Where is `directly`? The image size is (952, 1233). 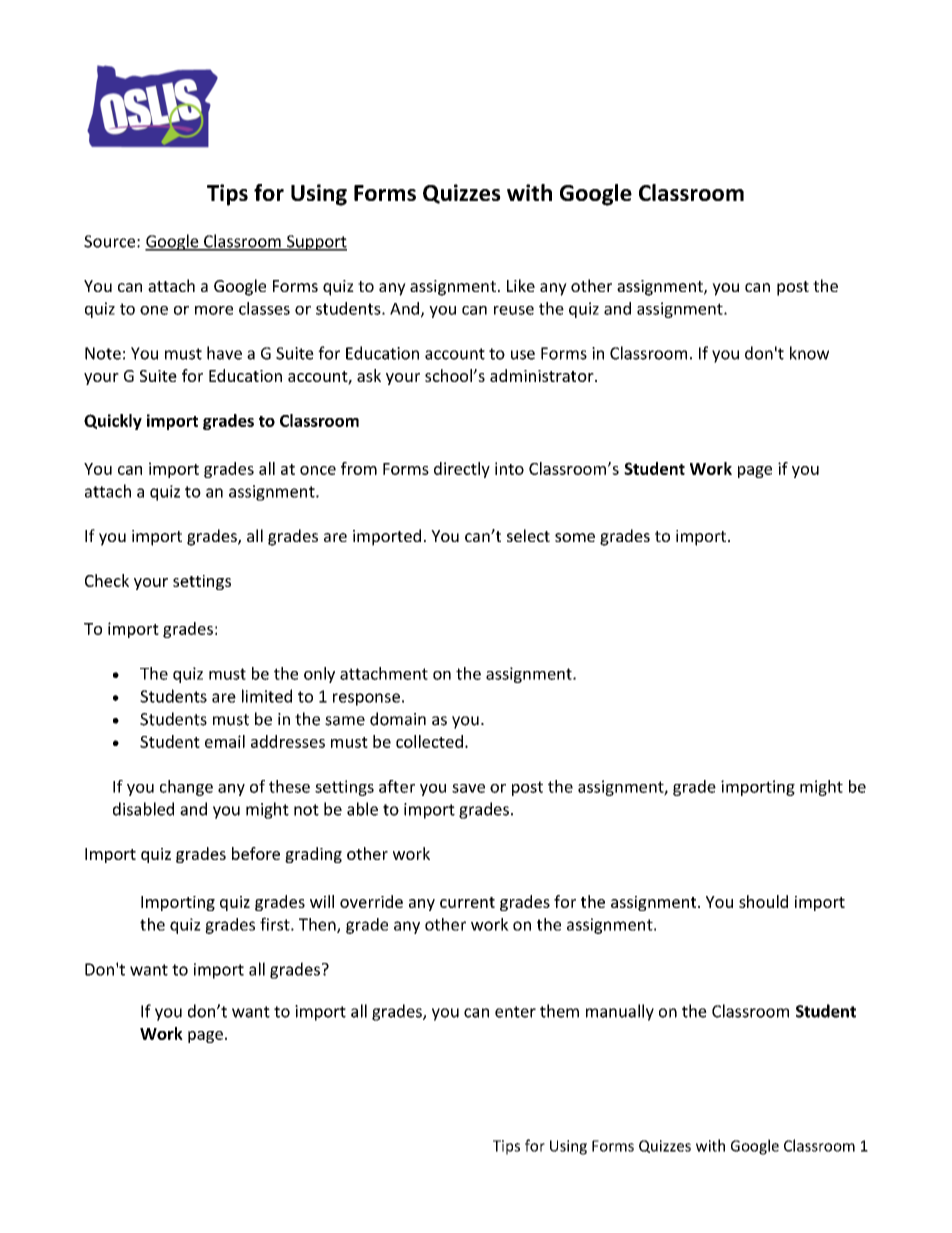 directly is located at coordinates (462, 470).
